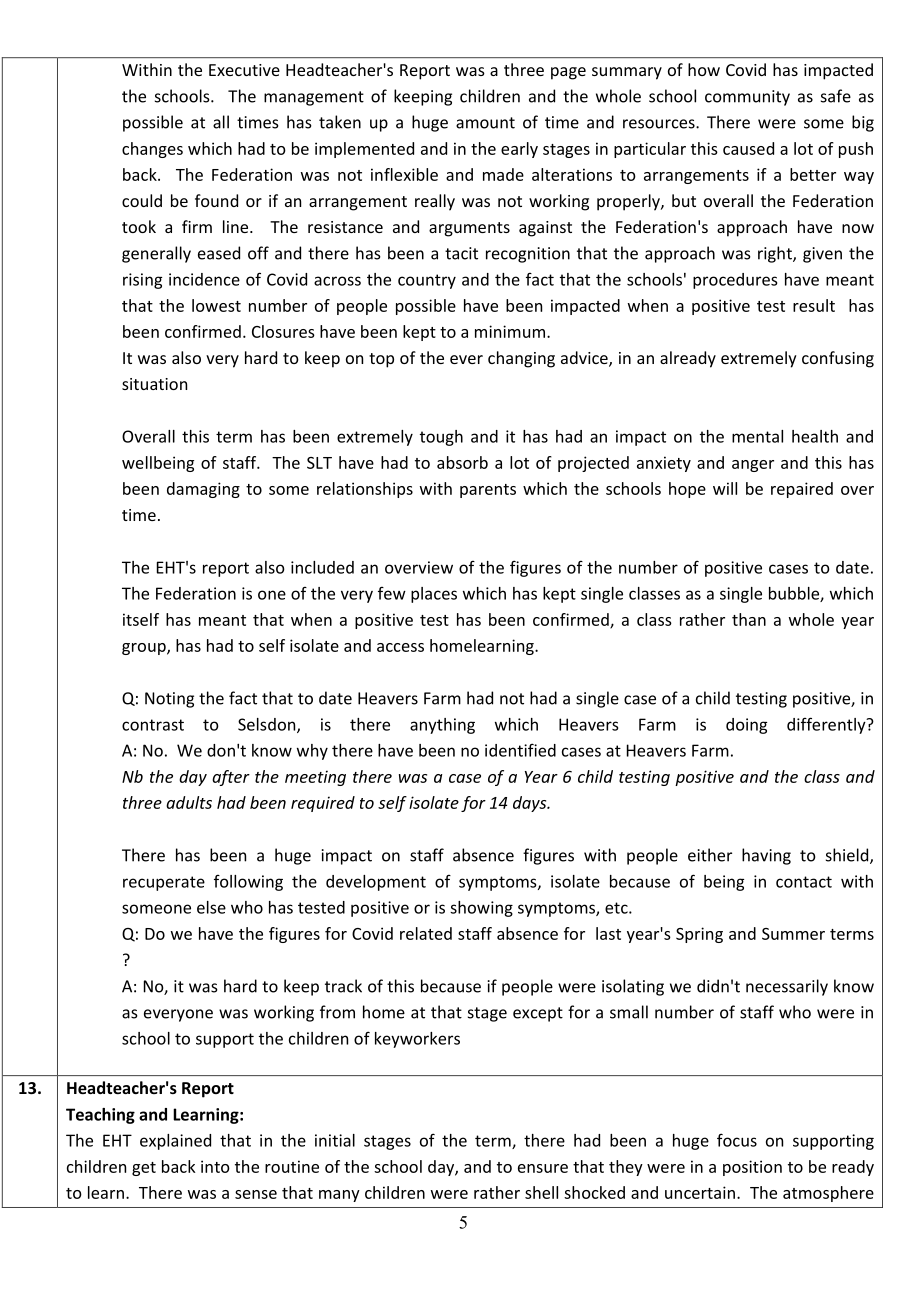 The image size is (924, 1308). What do you see at coordinates (215, 1166) in the page?
I see `into` at bounding box center [215, 1166].
